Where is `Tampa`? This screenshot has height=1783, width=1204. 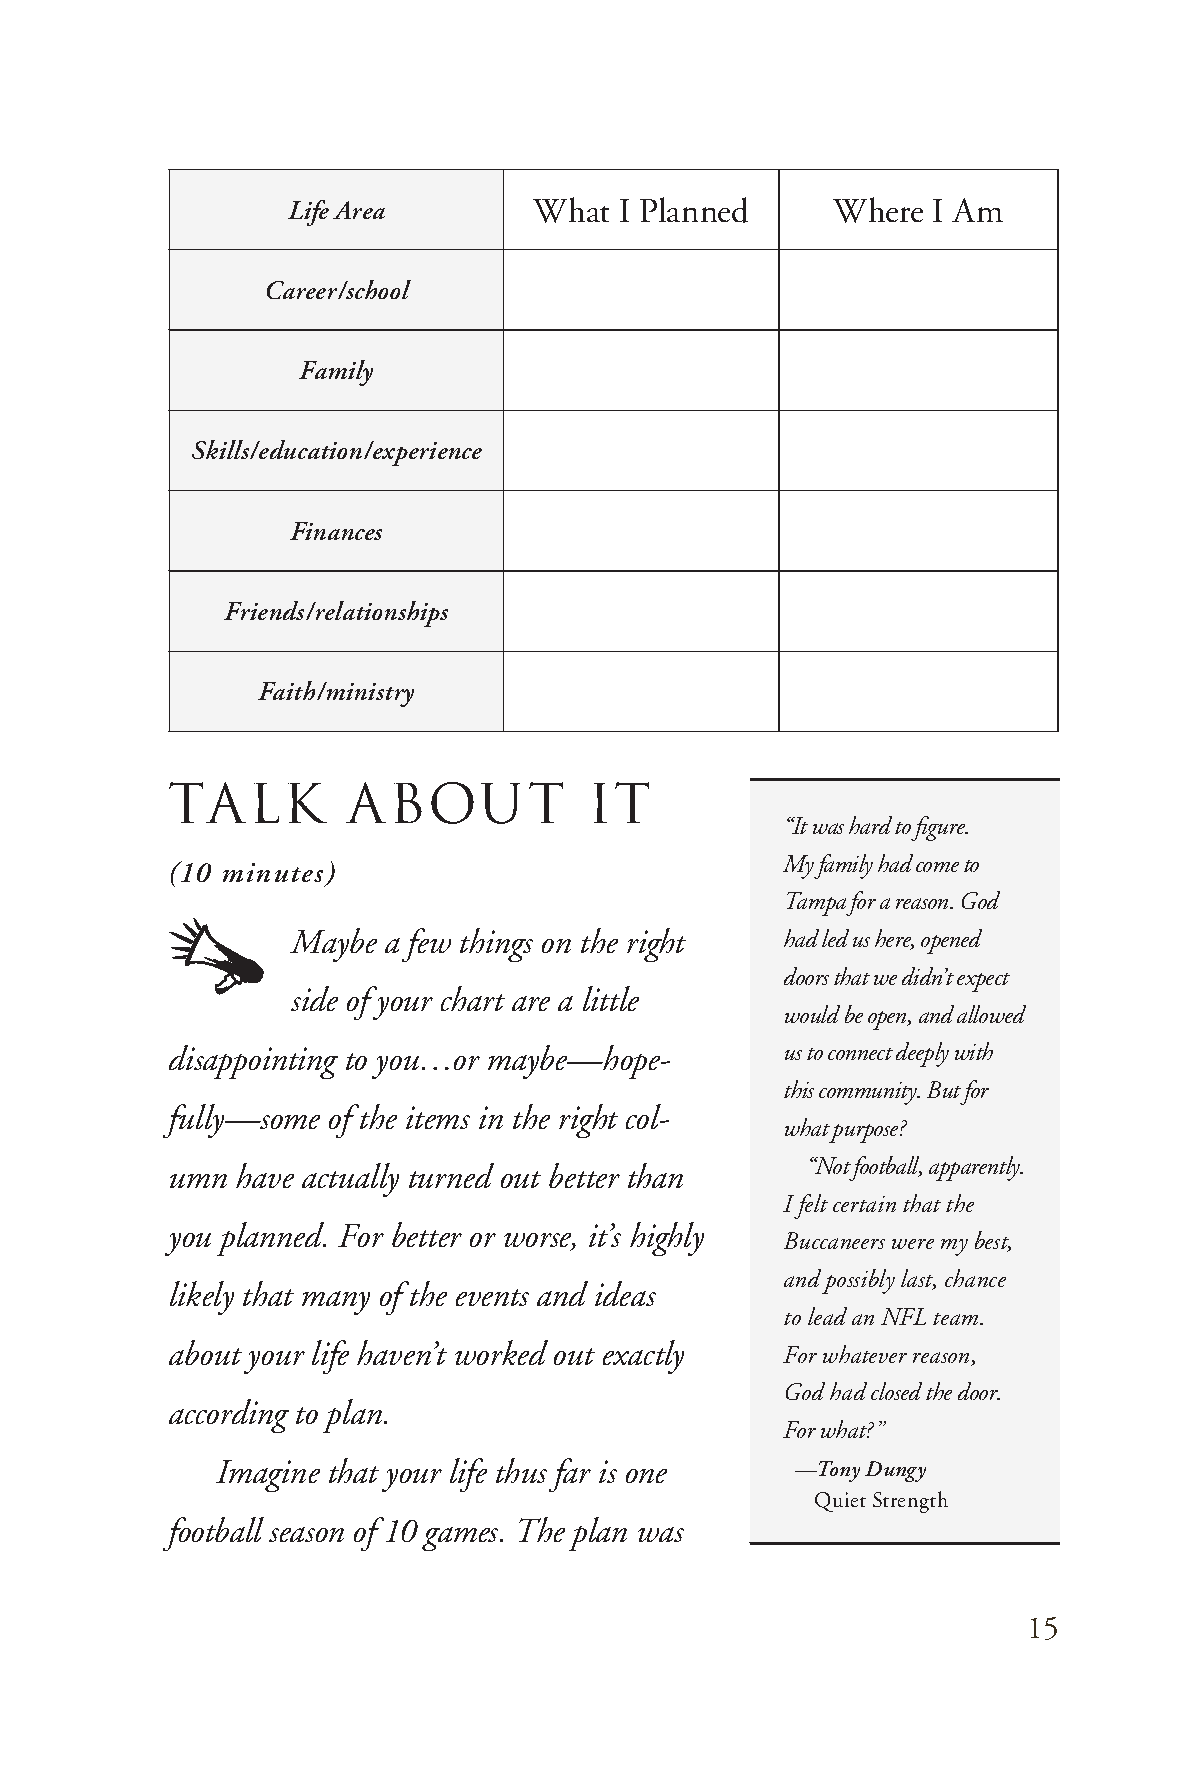
Tampa is located at coordinates (817, 904).
